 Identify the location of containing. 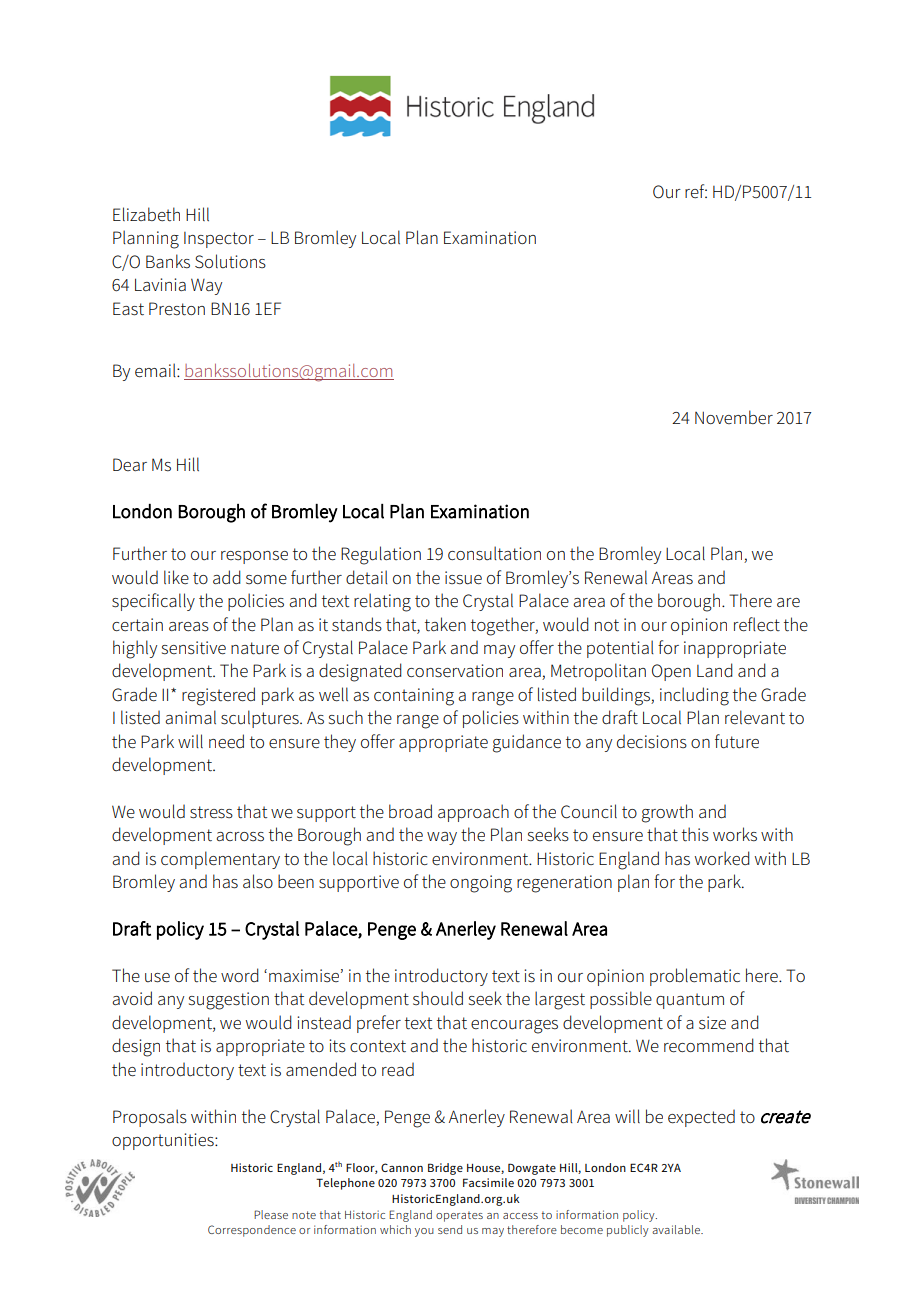
(414, 697).
